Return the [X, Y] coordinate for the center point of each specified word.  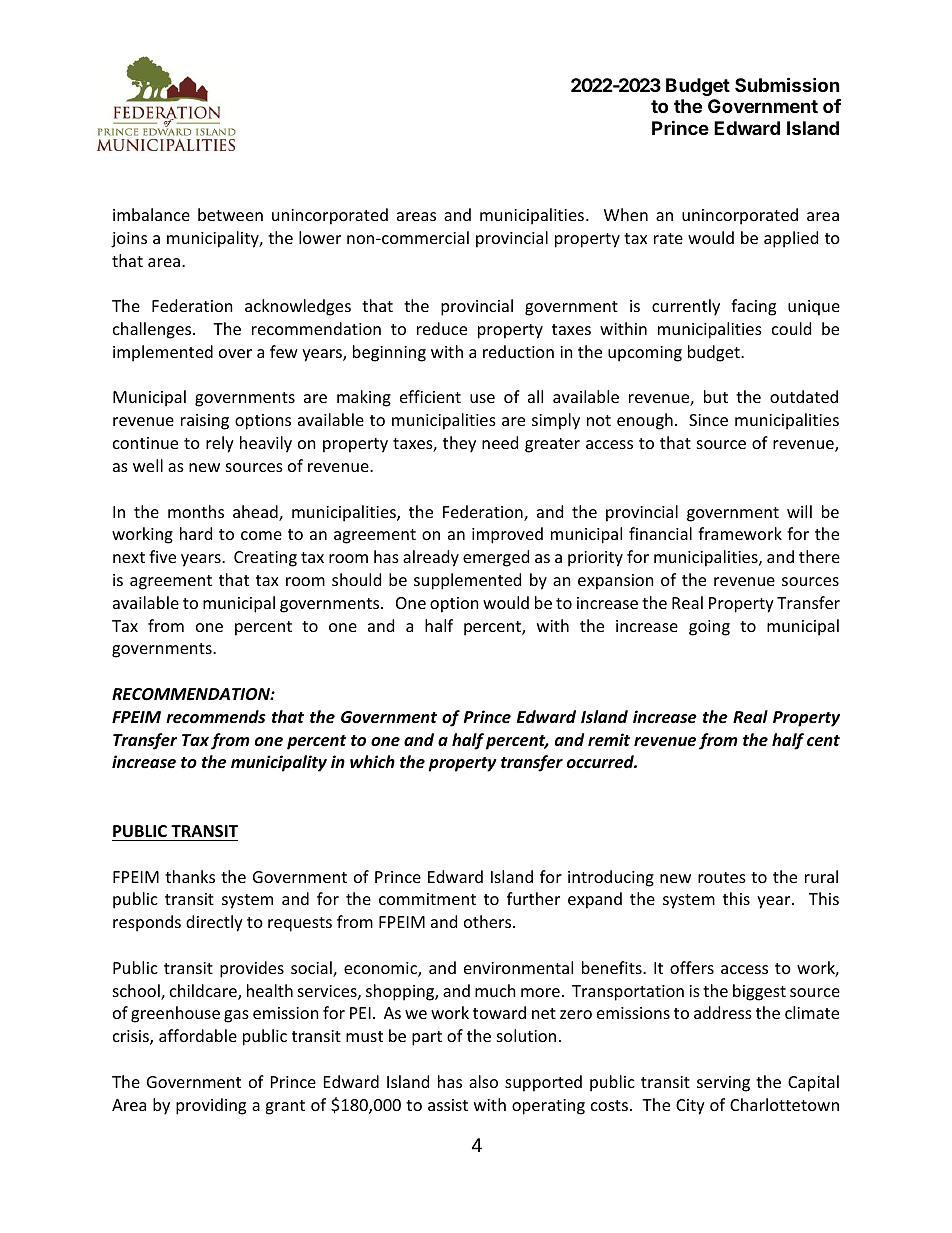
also [483, 1081]
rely [220, 444]
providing [211, 1106]
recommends [216, 717]
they [459, 444]
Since [708, 420]
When [626, 214]
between [230, 214]
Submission [787, 84]
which [372, 761]
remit [609, 739]
